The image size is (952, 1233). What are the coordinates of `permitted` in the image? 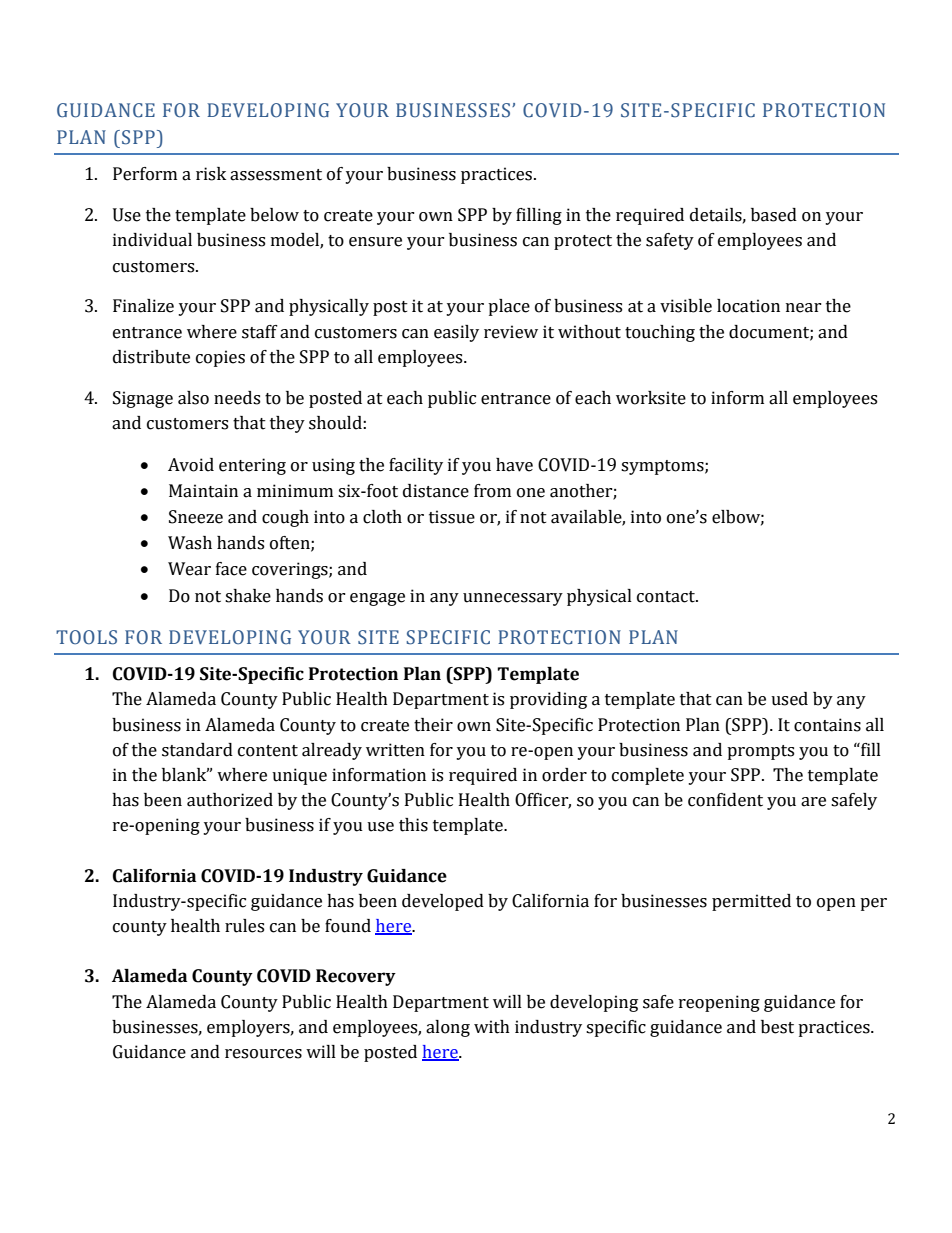 It's located at (751, 902).
